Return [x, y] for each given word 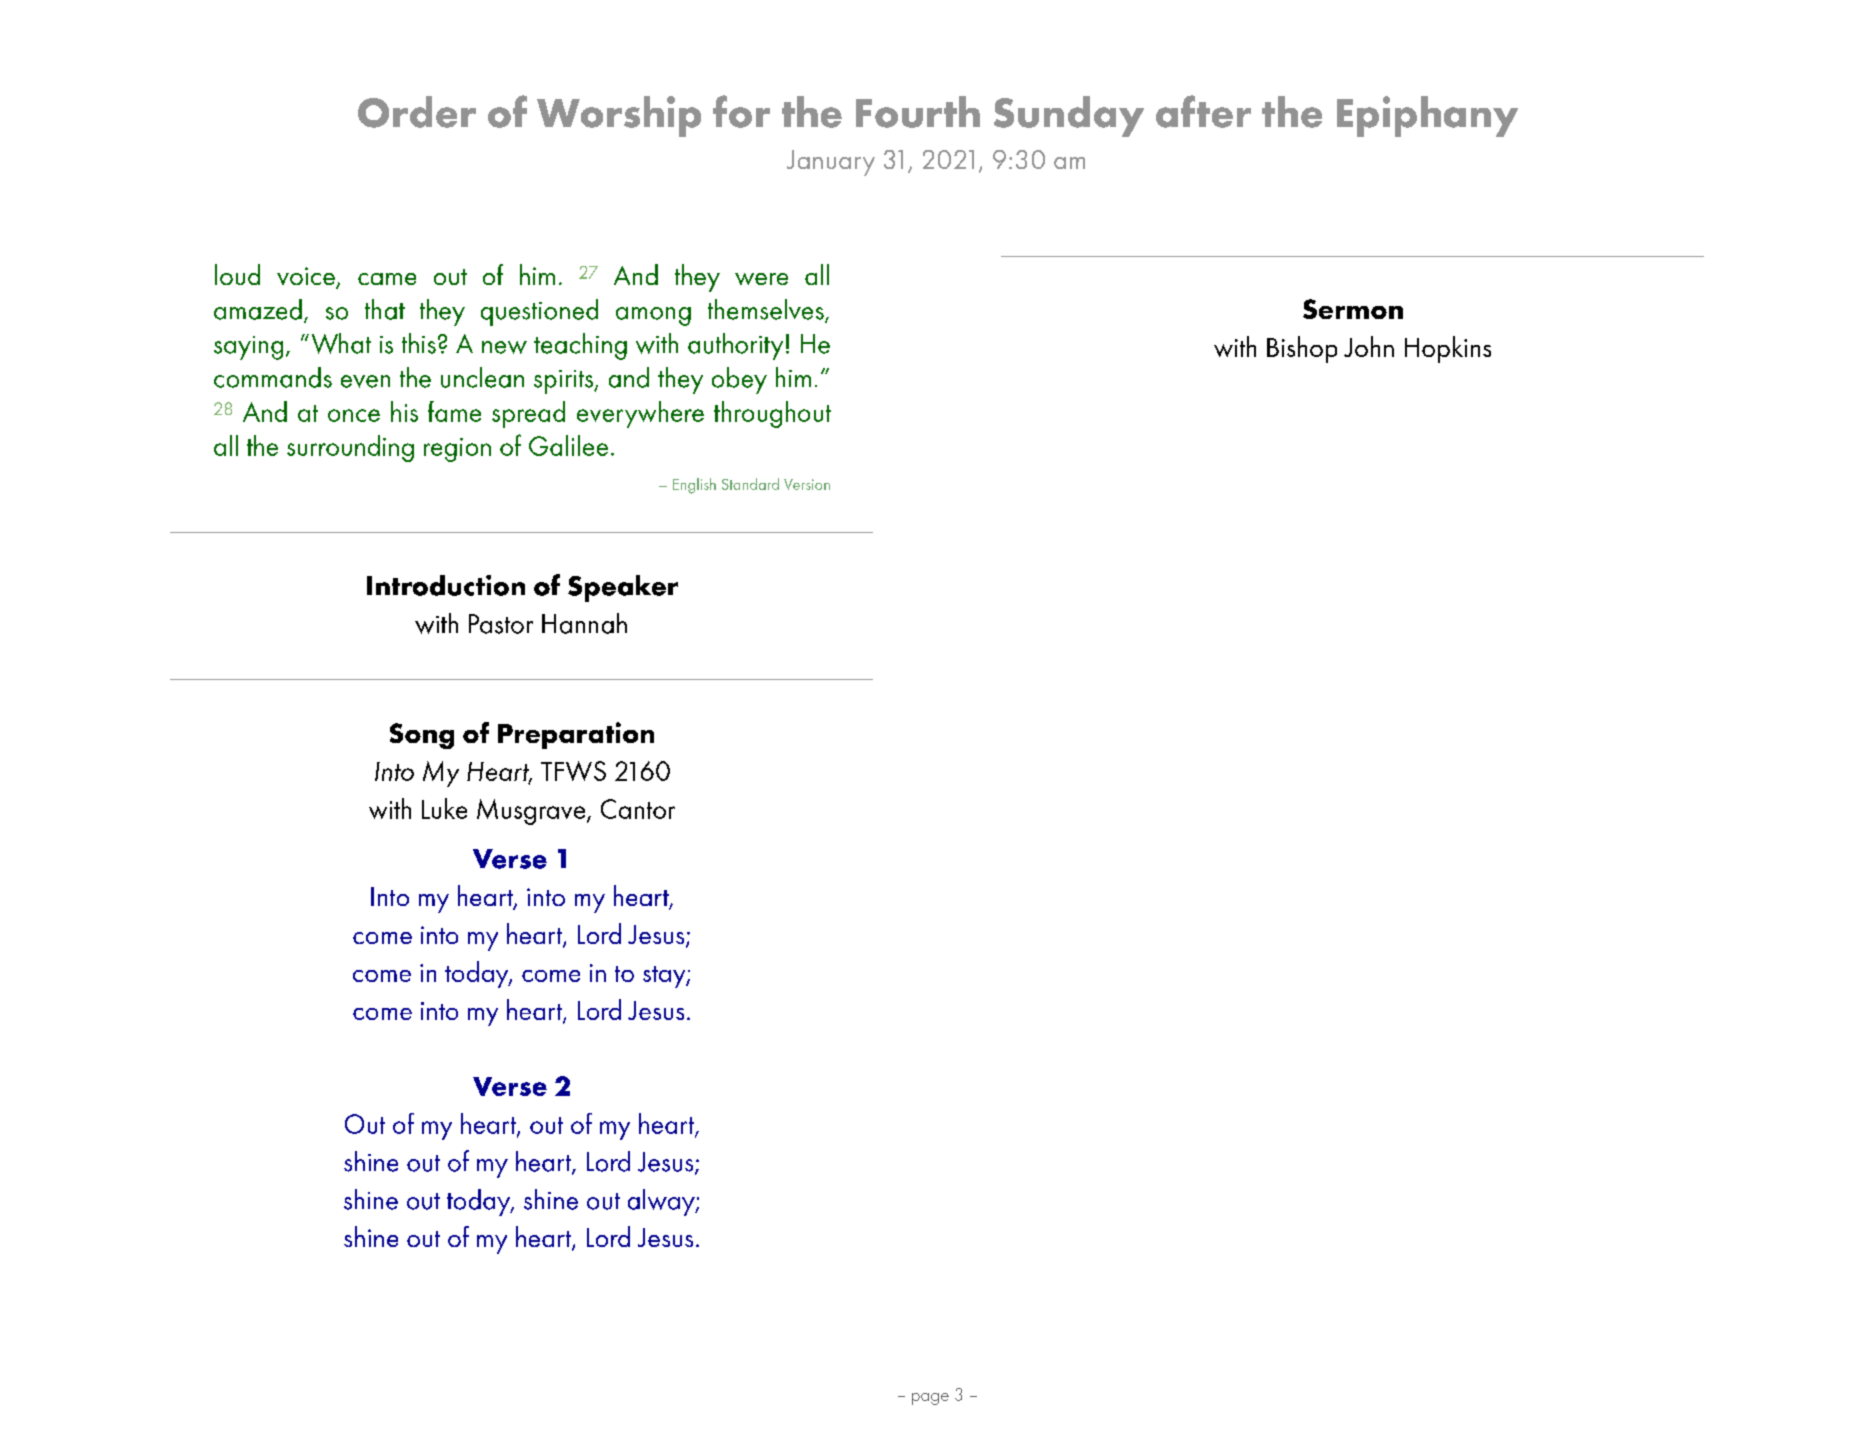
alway [662, 1202]
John [1369, 346]
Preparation [576, 735]
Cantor [638, 809]
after [1203, 111]
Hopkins [1448, 349]
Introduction [446, 585]
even [365, 381]
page [930, 1399]
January [831, 163]
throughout [772, 414]
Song [422, 736]
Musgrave [532, 812]
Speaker [623, 588]
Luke [444, 808]
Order [417, 112]
